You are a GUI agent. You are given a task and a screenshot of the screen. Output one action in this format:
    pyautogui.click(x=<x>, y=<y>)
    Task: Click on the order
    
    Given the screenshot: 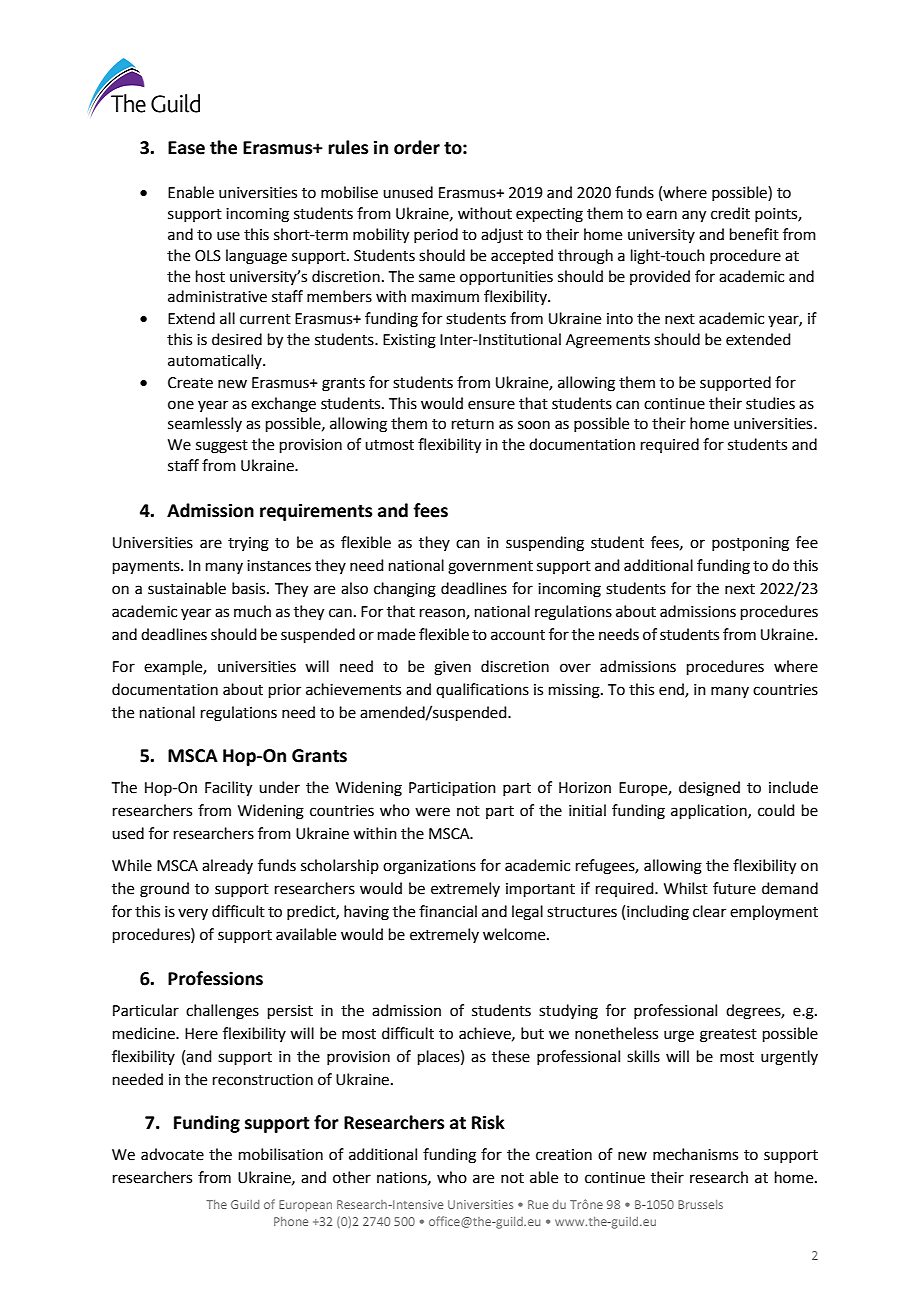 What is the action you would take?
    pyautogui.click(x=417, y=147)
